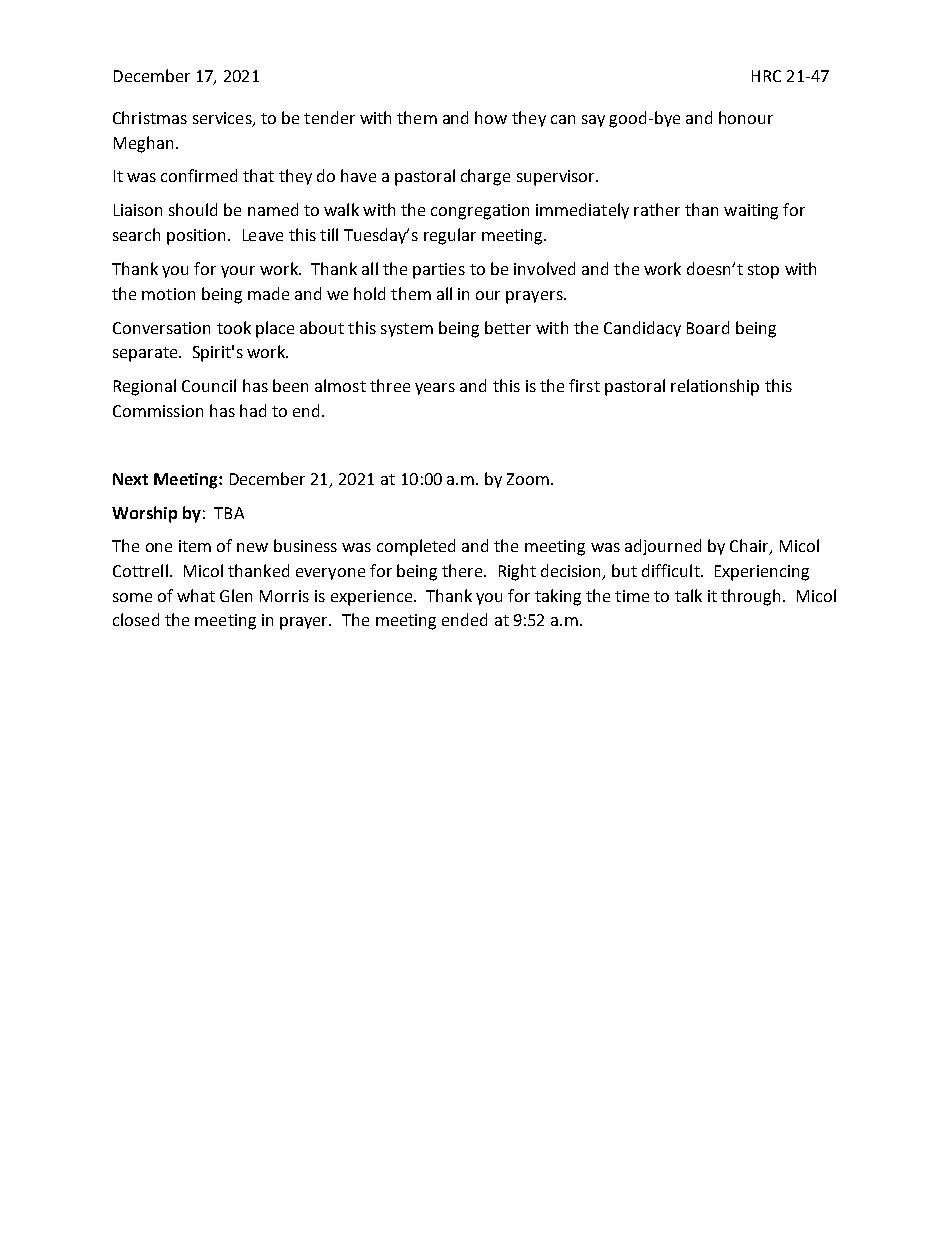 Image resolution: width=952 pixels, height=1233 pixels. Describe the element at coordinates (708, 327) in the image. I see `Board` at that location.
